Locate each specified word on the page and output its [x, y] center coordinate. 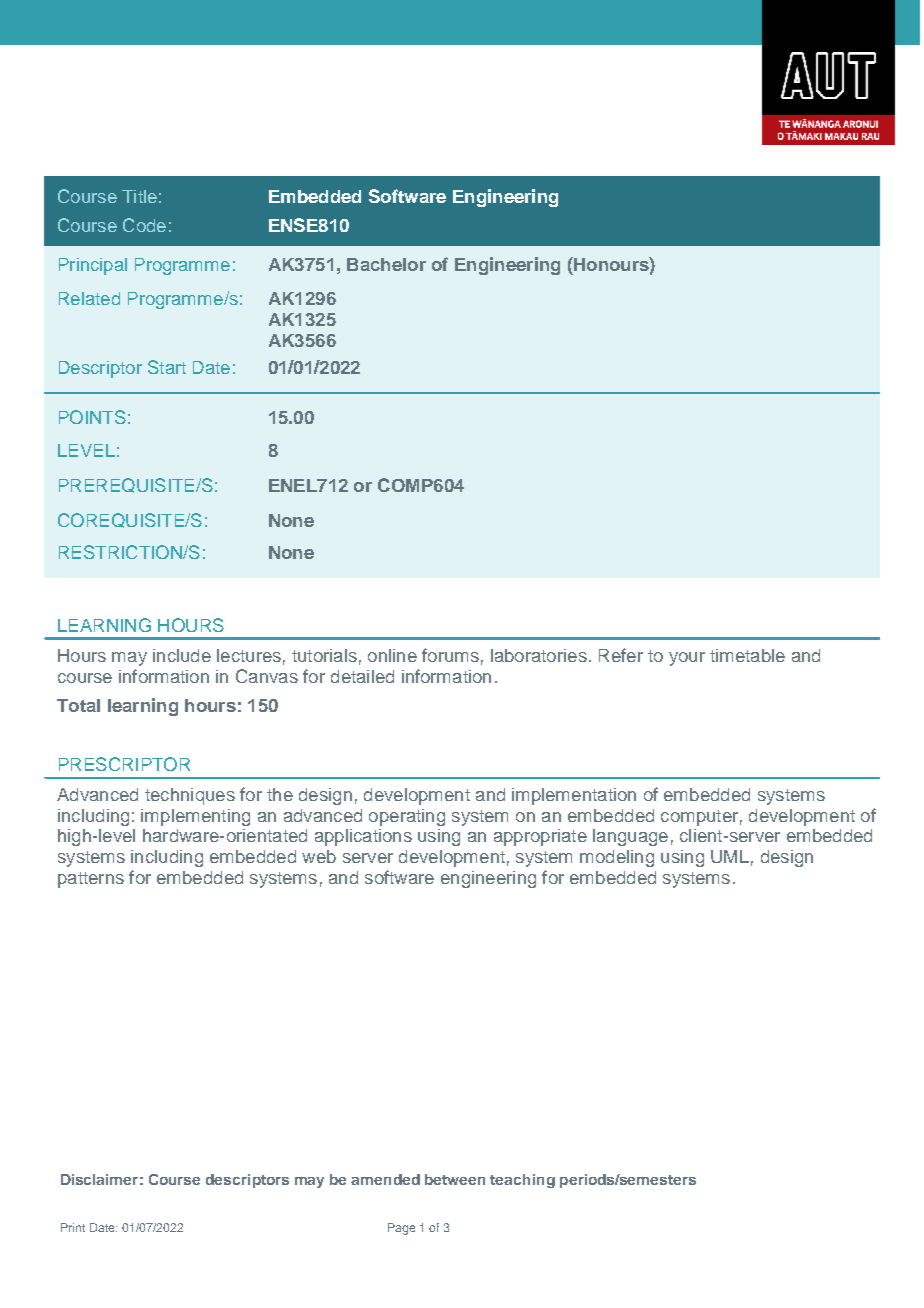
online [392, 655]
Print [73, 1227]
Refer [621, 655]
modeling [617, 858]
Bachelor [386, 264]
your [687, 659]
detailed [362, 676]
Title [139, 196]
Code [144, 225]
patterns [91, 880]
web [319, 856]
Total [78, 705]
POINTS [92, 417]
